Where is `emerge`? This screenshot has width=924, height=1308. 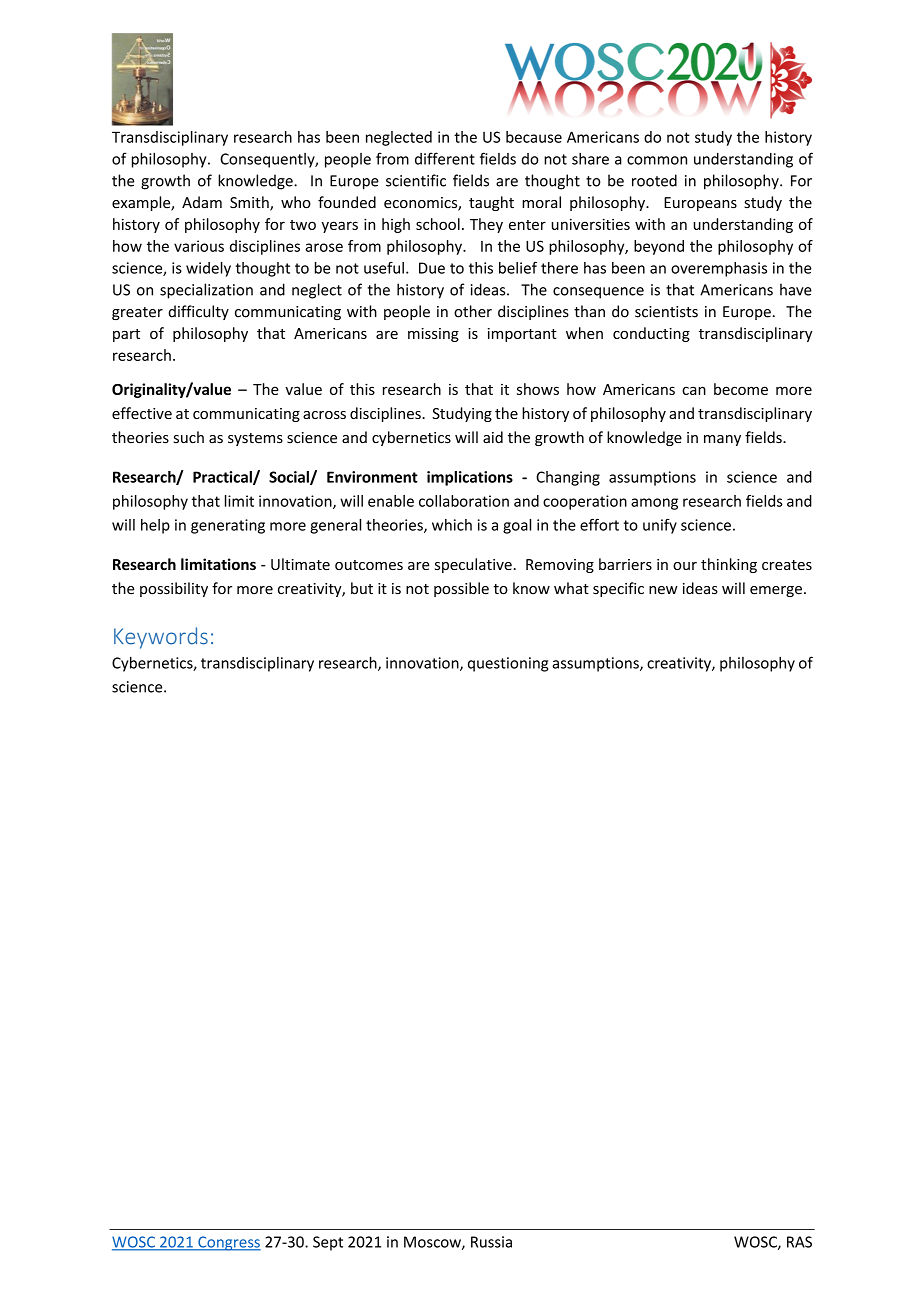
emerge is located at coordinates (776, 591).
